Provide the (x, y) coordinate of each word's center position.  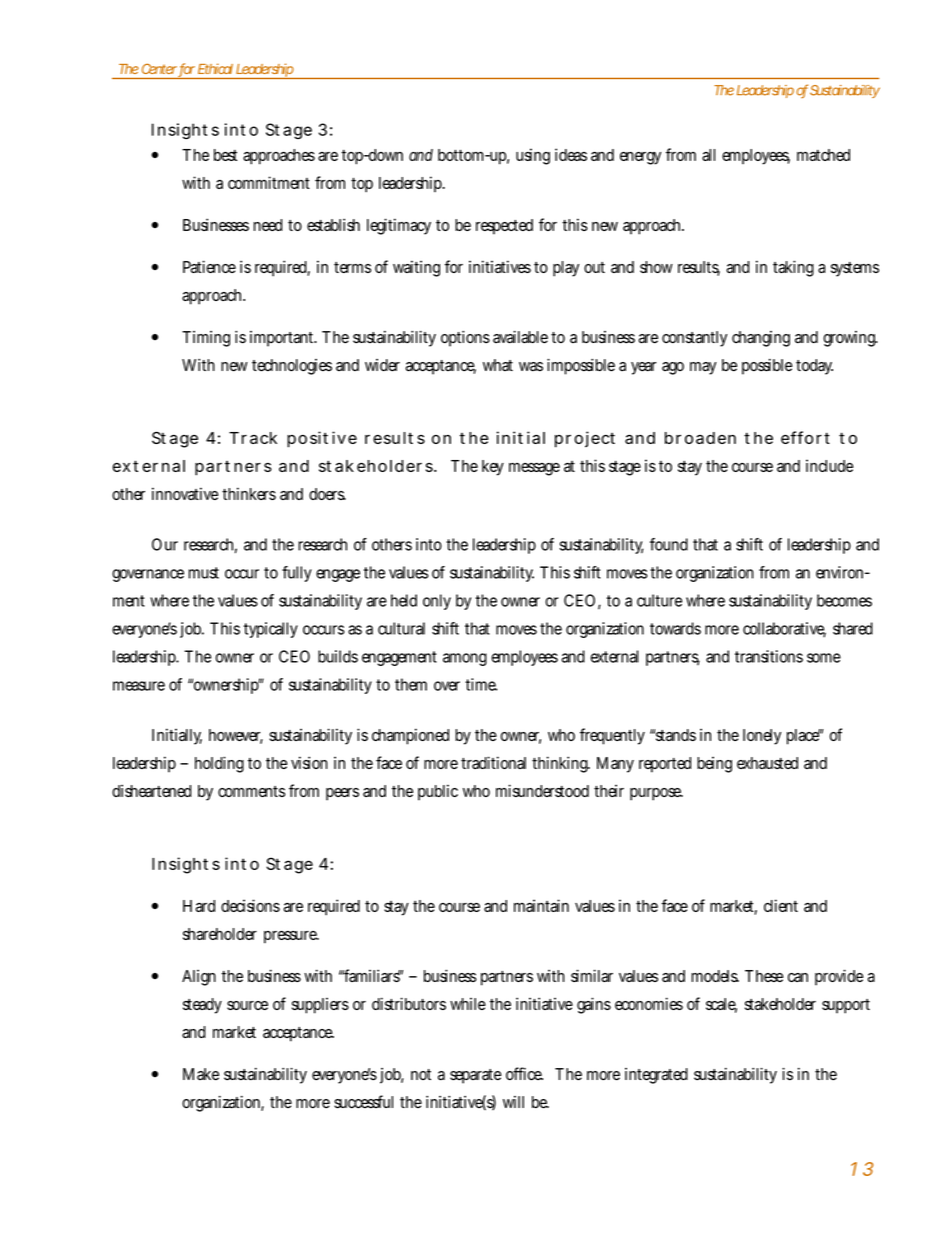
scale (721, 1005)
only (437, 602)
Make (201, 1074)
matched (823, 155)
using (533, 156)
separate (475, 1076)
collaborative (784, 629)
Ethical (215, 69)
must (204, 573)
